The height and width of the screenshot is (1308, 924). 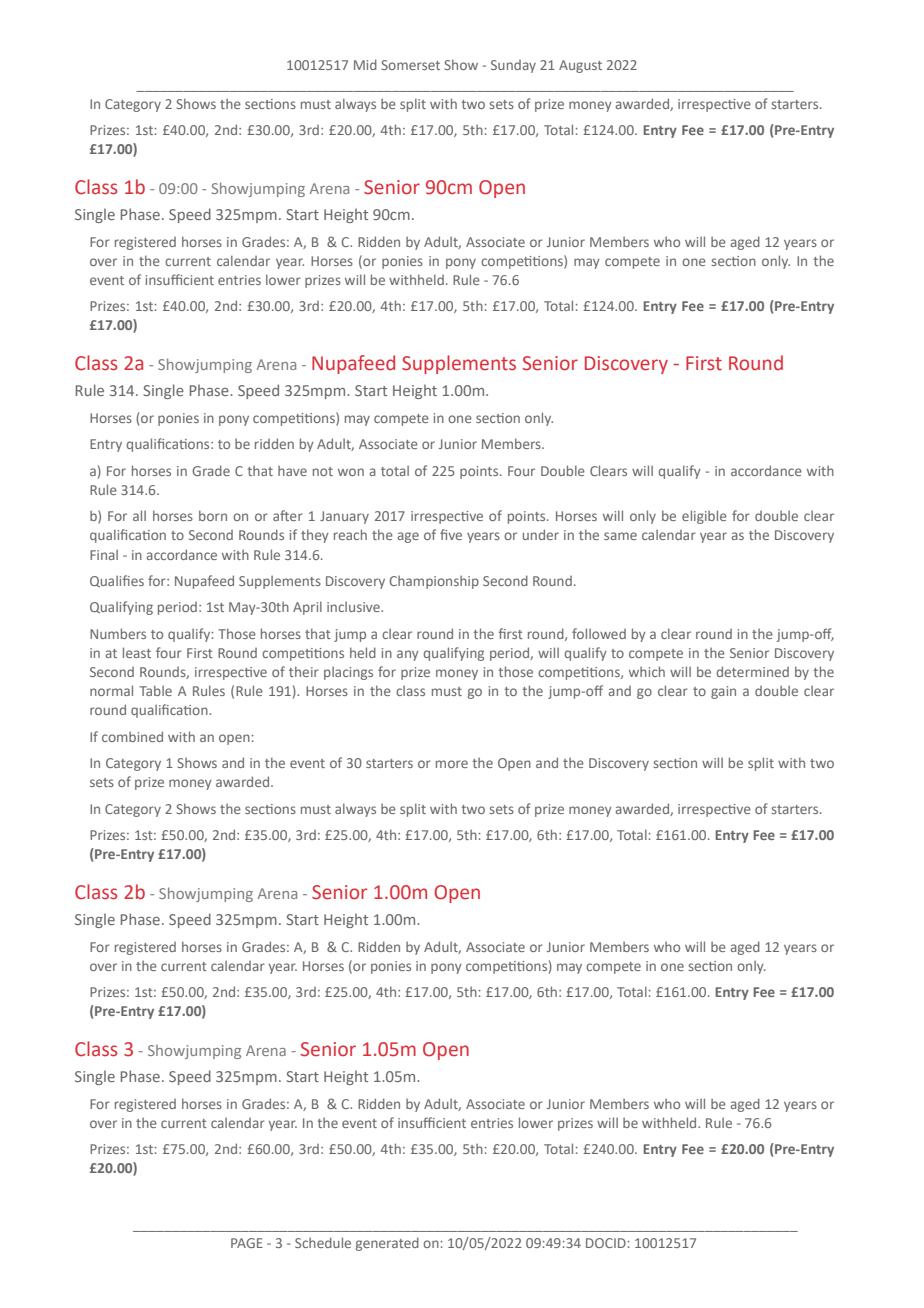 I want to click on which, so click(x=647, y=671).
